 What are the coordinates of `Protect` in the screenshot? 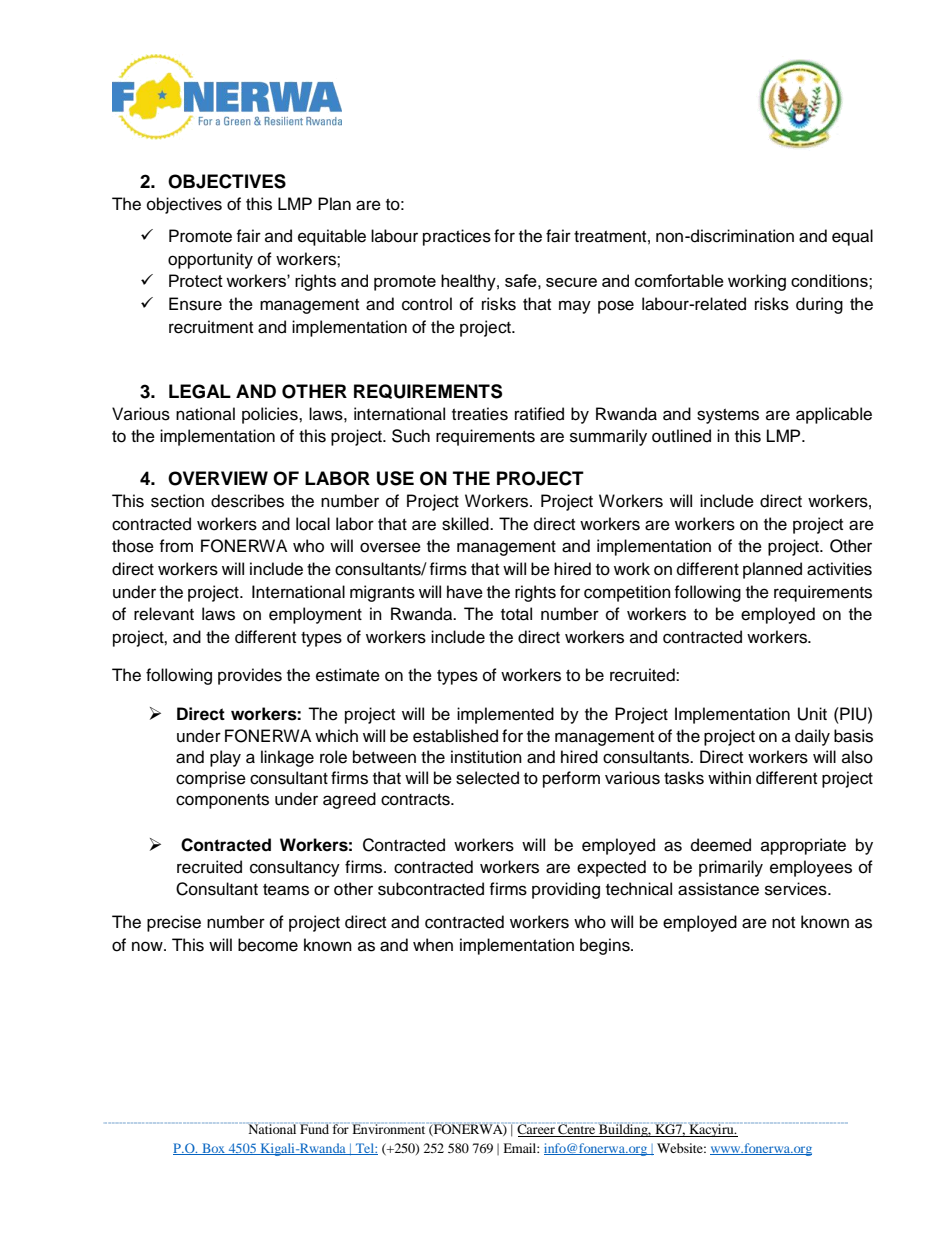 It's located at (196, 280).
